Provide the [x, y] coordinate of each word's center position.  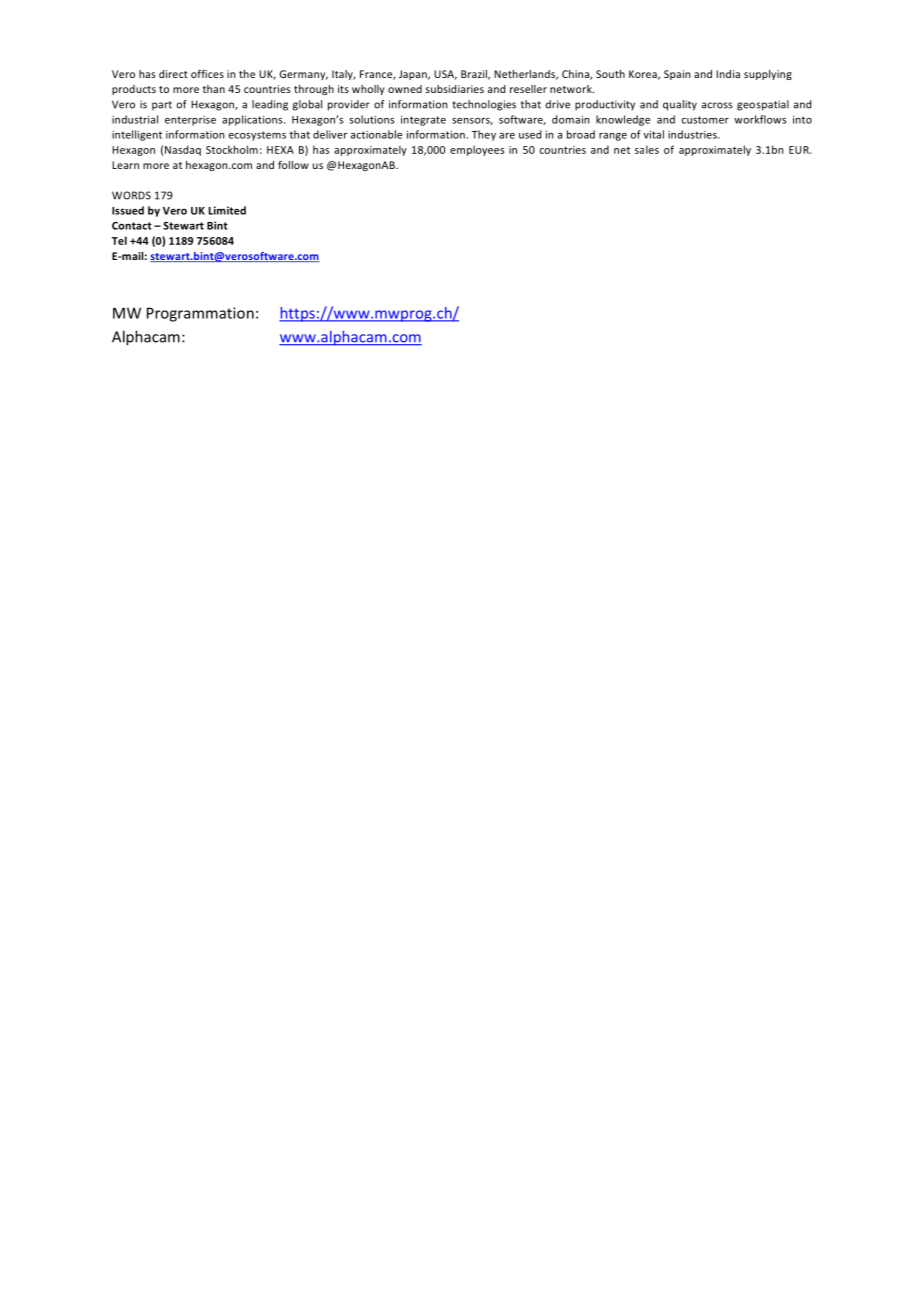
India [728, 74]
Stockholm [232, 149]
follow [293, 165]
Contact [132, 226]
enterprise [190, 121]
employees [477, 150]
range [613, 137]
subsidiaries [455, 89]
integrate [423, 120]
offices [207, 74]
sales [647, 149]
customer [705, 120]
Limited [227, 210]
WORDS [131, 195]
